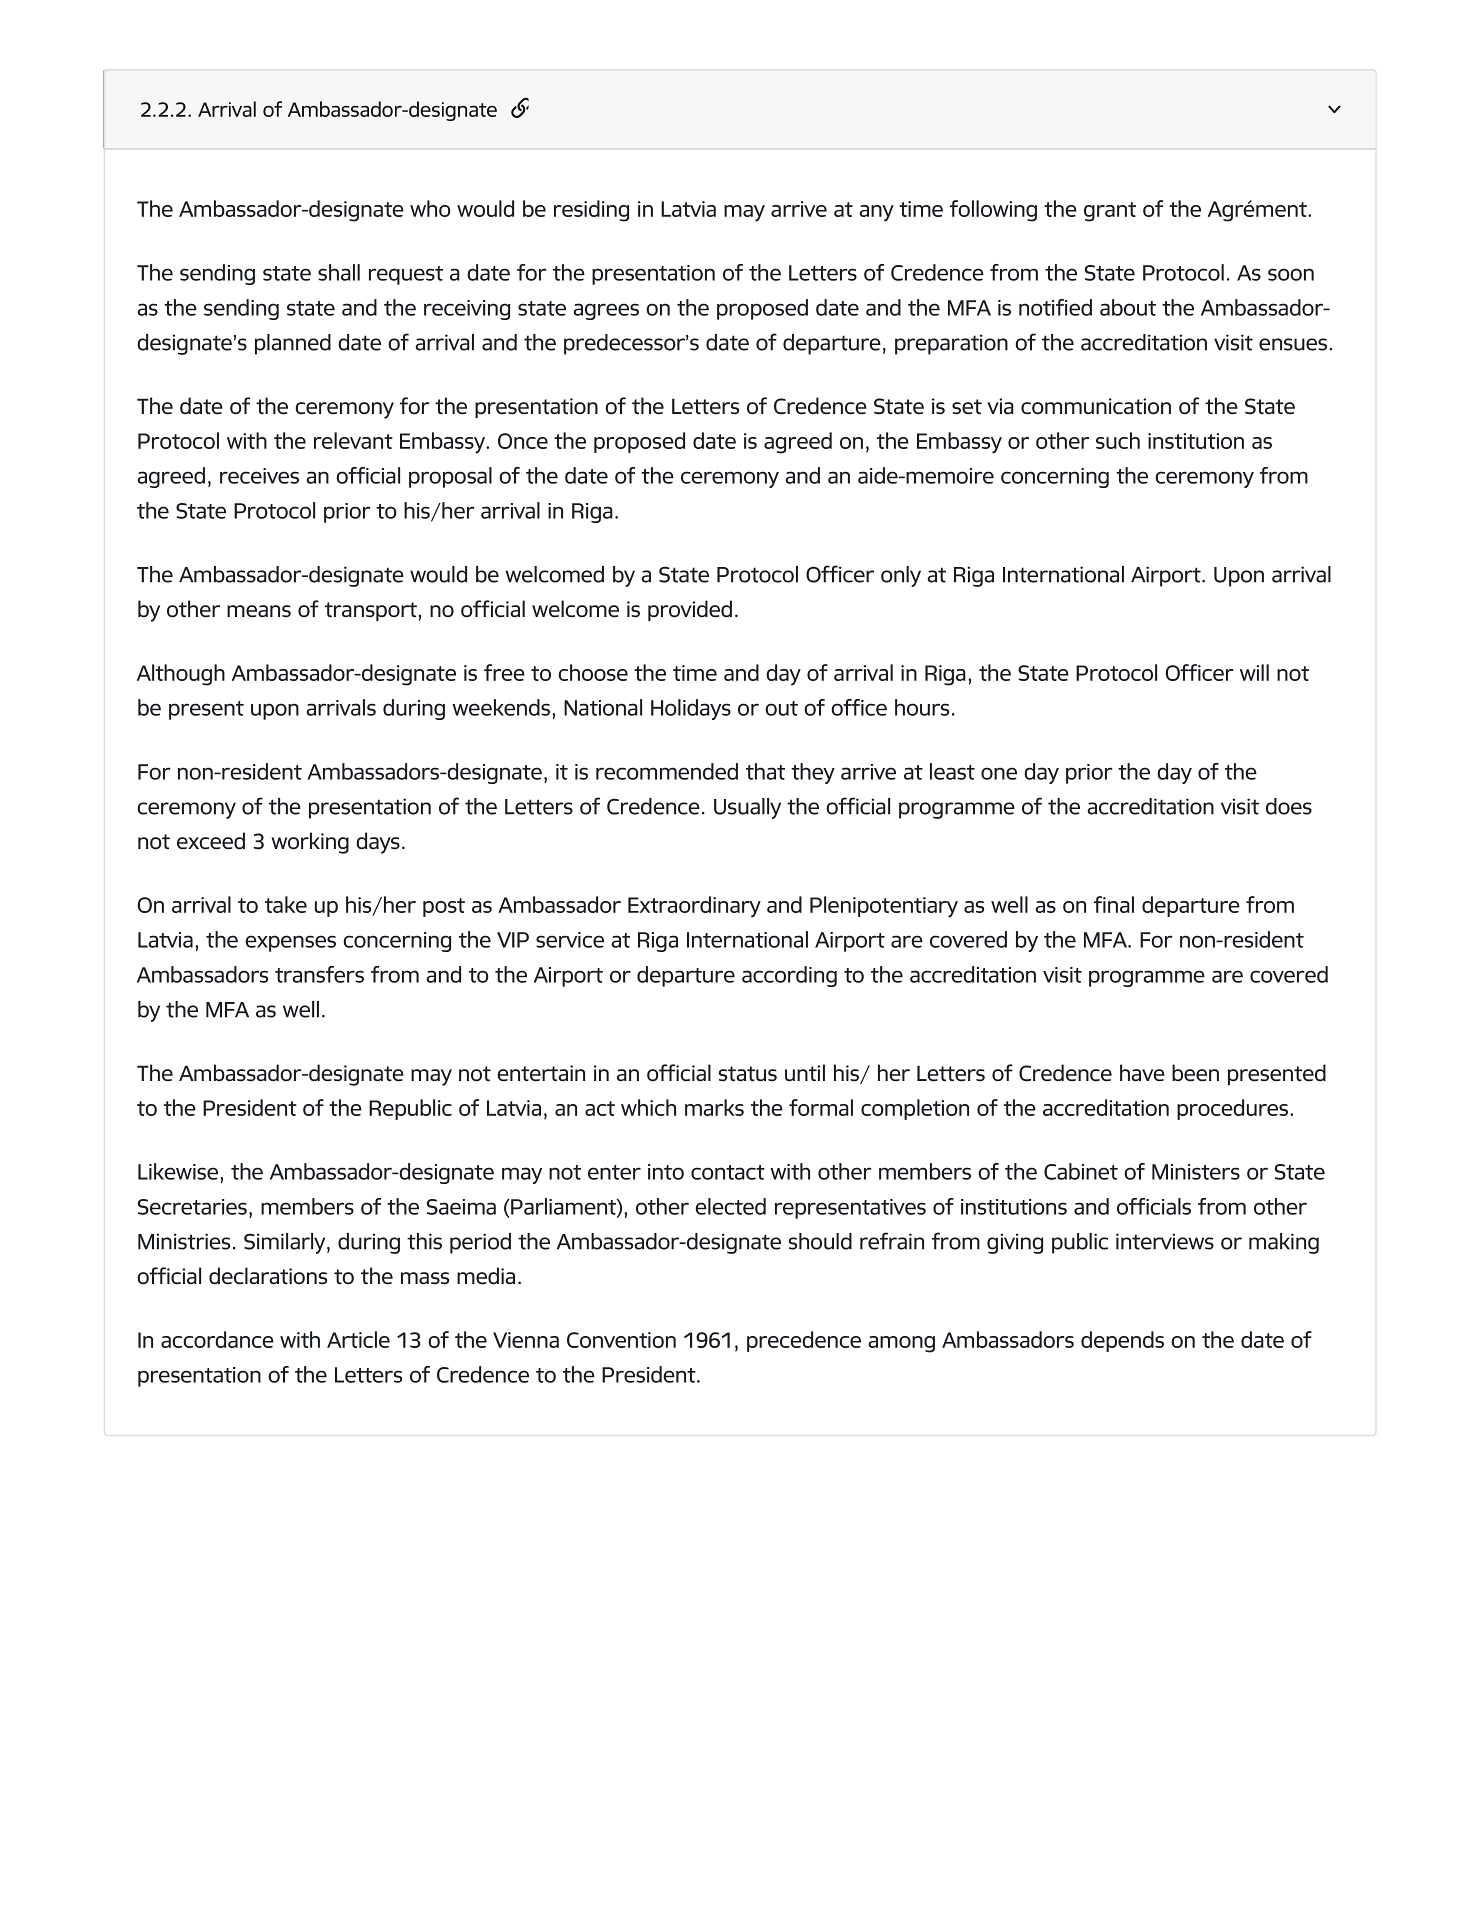 The width and height of the screenshot is (1479, 1914). I want to click on grant, so click(1110, 212).
